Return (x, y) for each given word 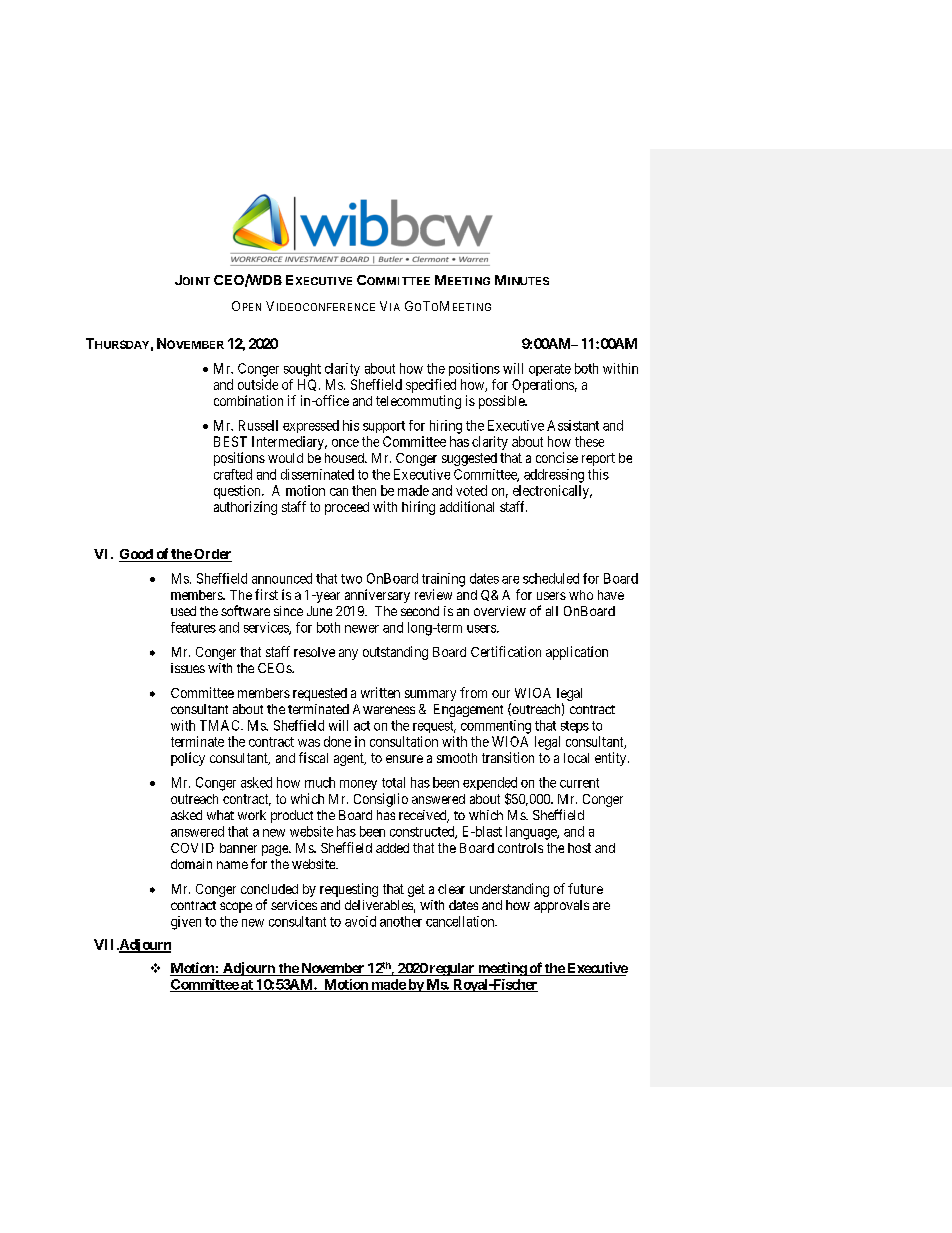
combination (248, 400)
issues (188, 668)
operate (550, 370)
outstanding (395, 653)
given (186, 923)
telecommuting (418, 402)
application (577, 653)
